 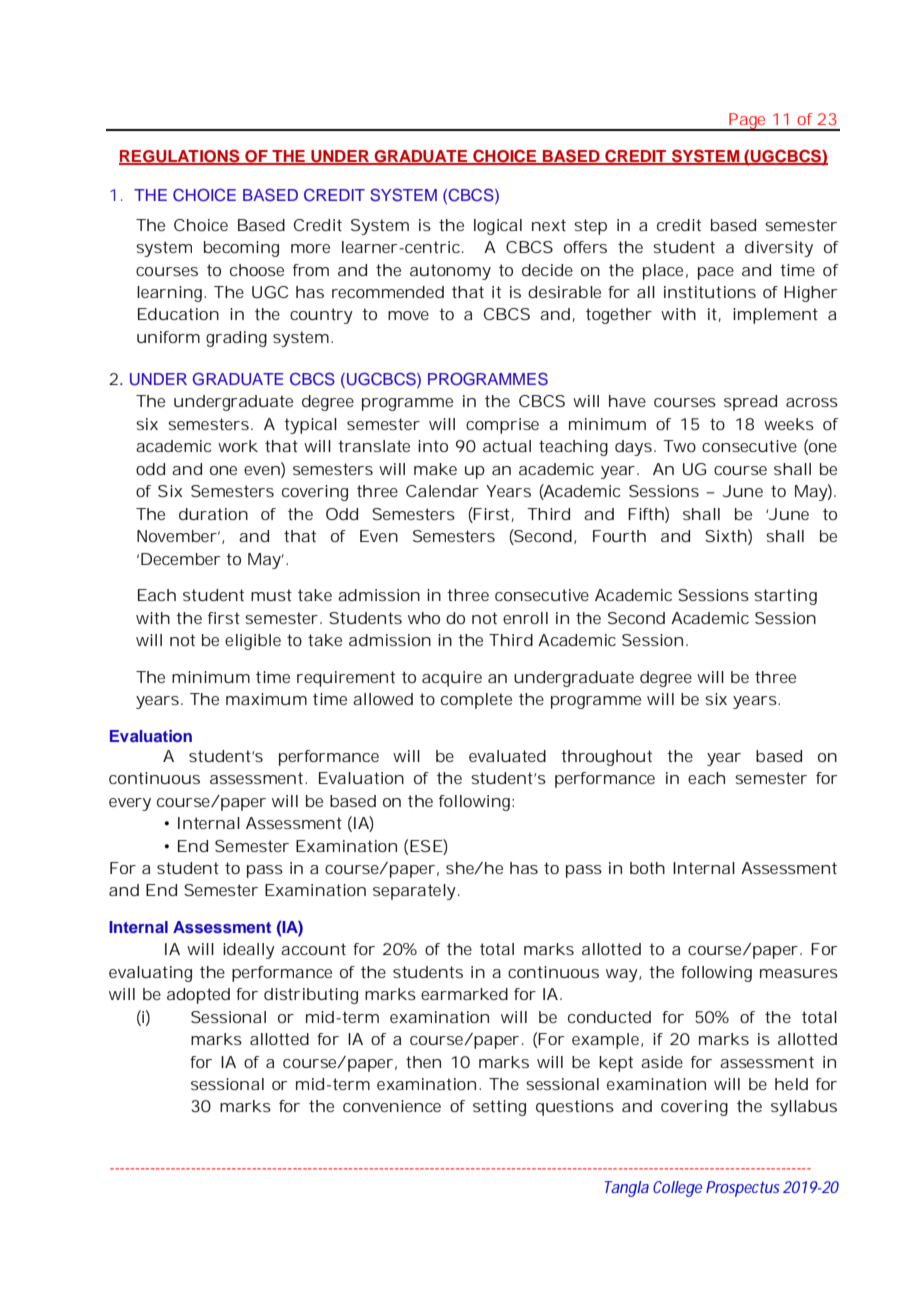 What do you see at coordinates (253, 642) in the screenshot?
I see `eligible` at bounding box center [253, 642].
